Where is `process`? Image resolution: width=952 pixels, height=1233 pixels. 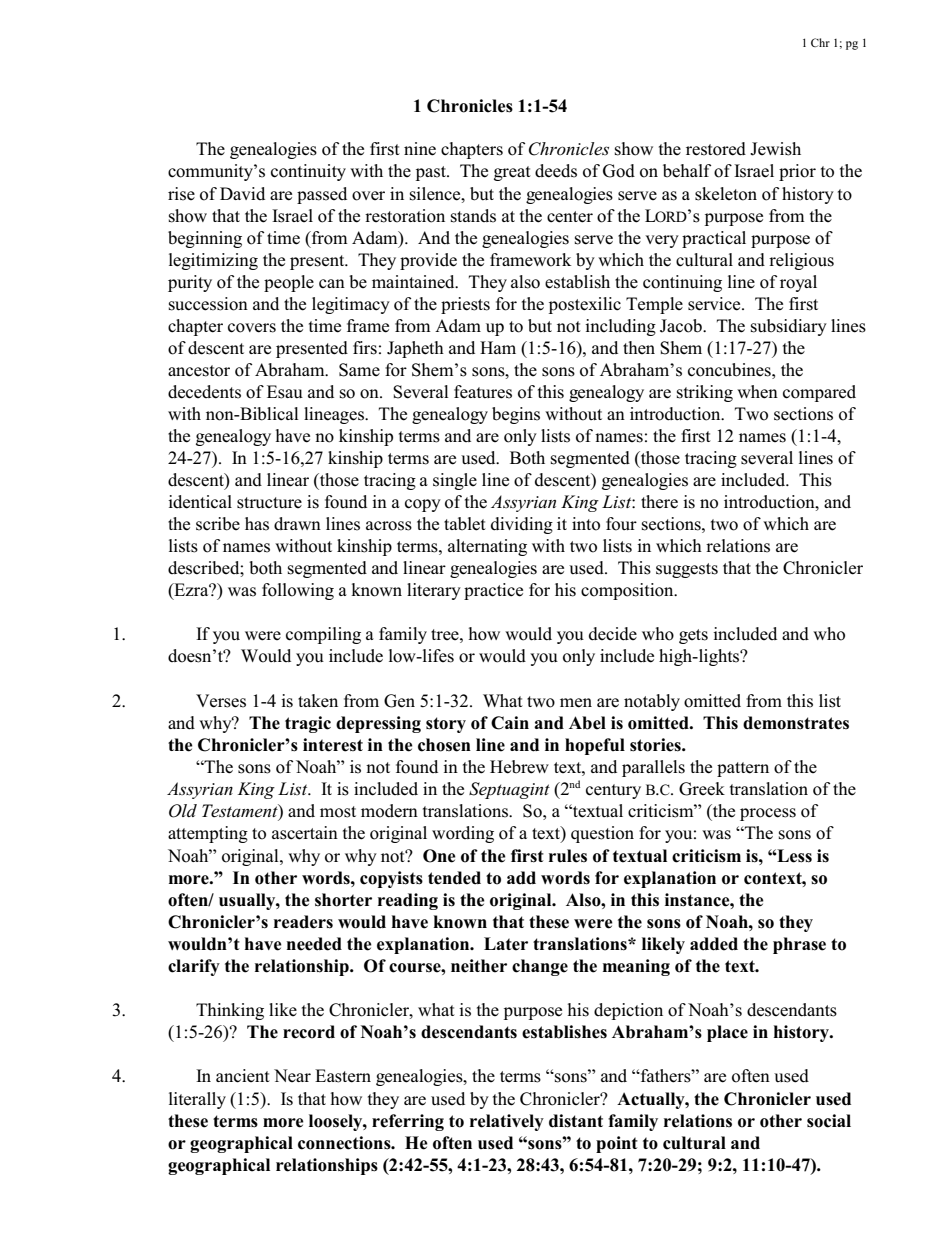 process is located at coordinates (768, 814).
